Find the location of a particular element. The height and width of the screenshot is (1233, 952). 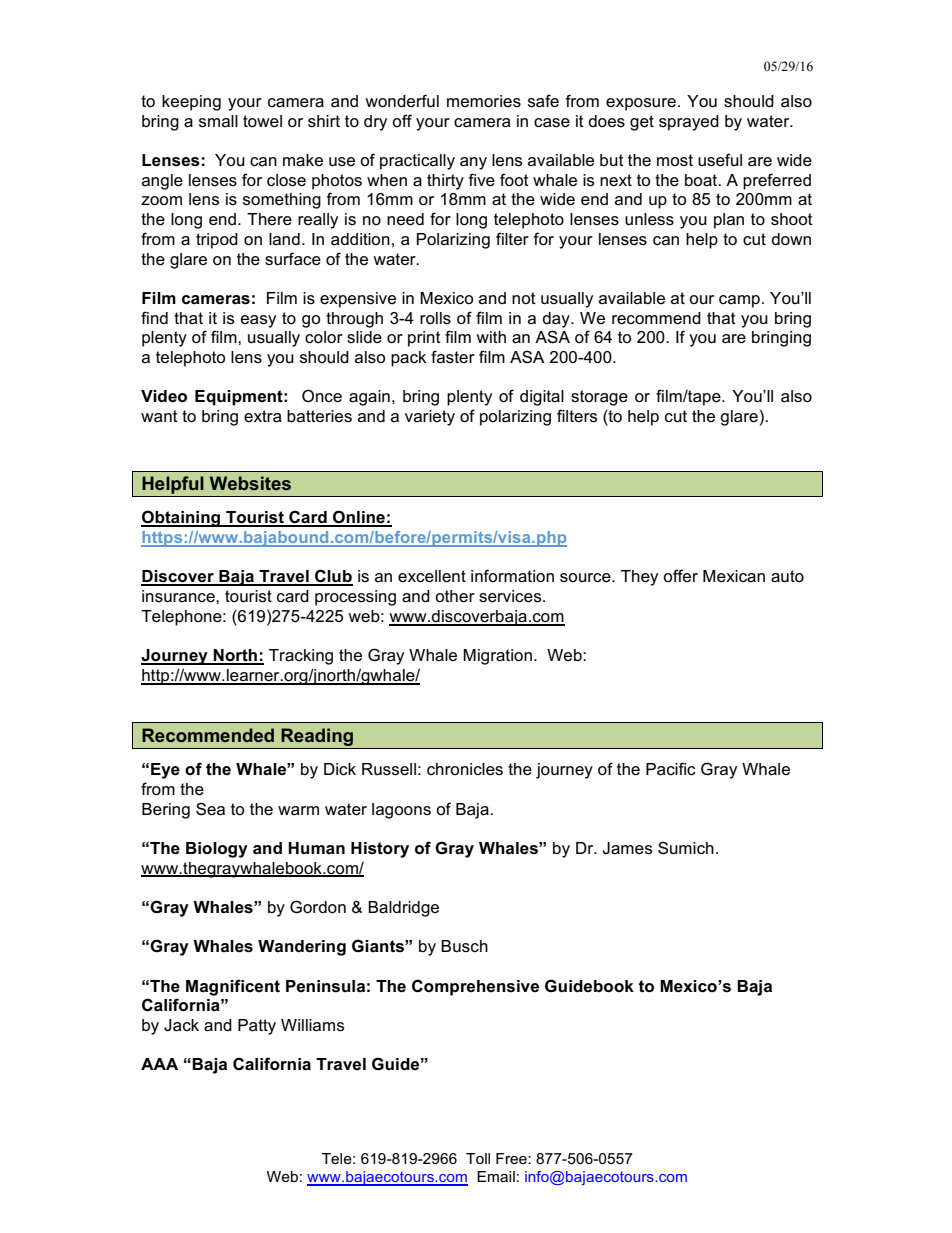

AAA is located at coordinates (159, 1064).
